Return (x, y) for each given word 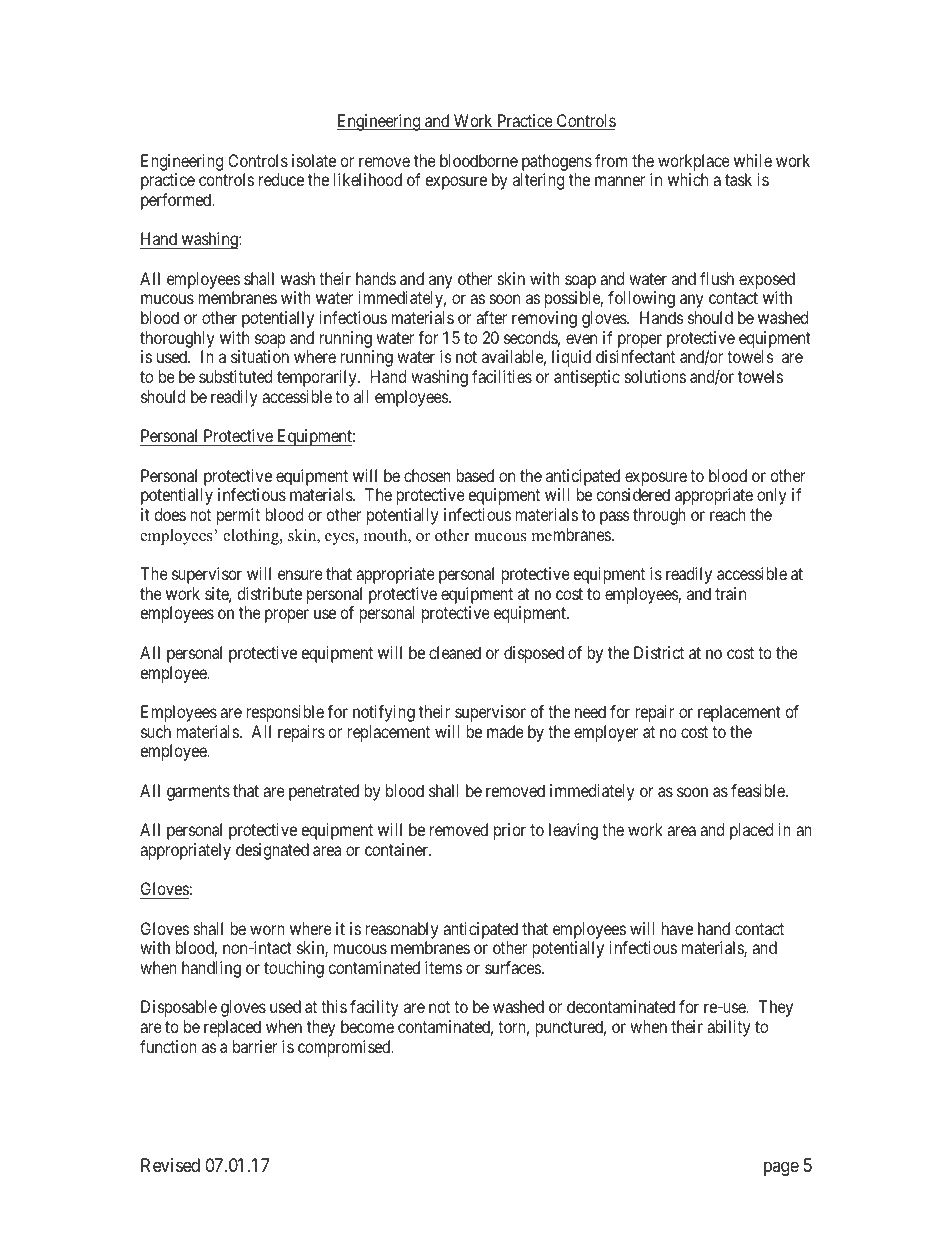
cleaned (455, 652)
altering (538, 181)
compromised (345, 1048)
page (781, 1168)
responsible (285, 713)
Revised (170, 1165)
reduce (281, 179)
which (688, 179)
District (659, 652)
